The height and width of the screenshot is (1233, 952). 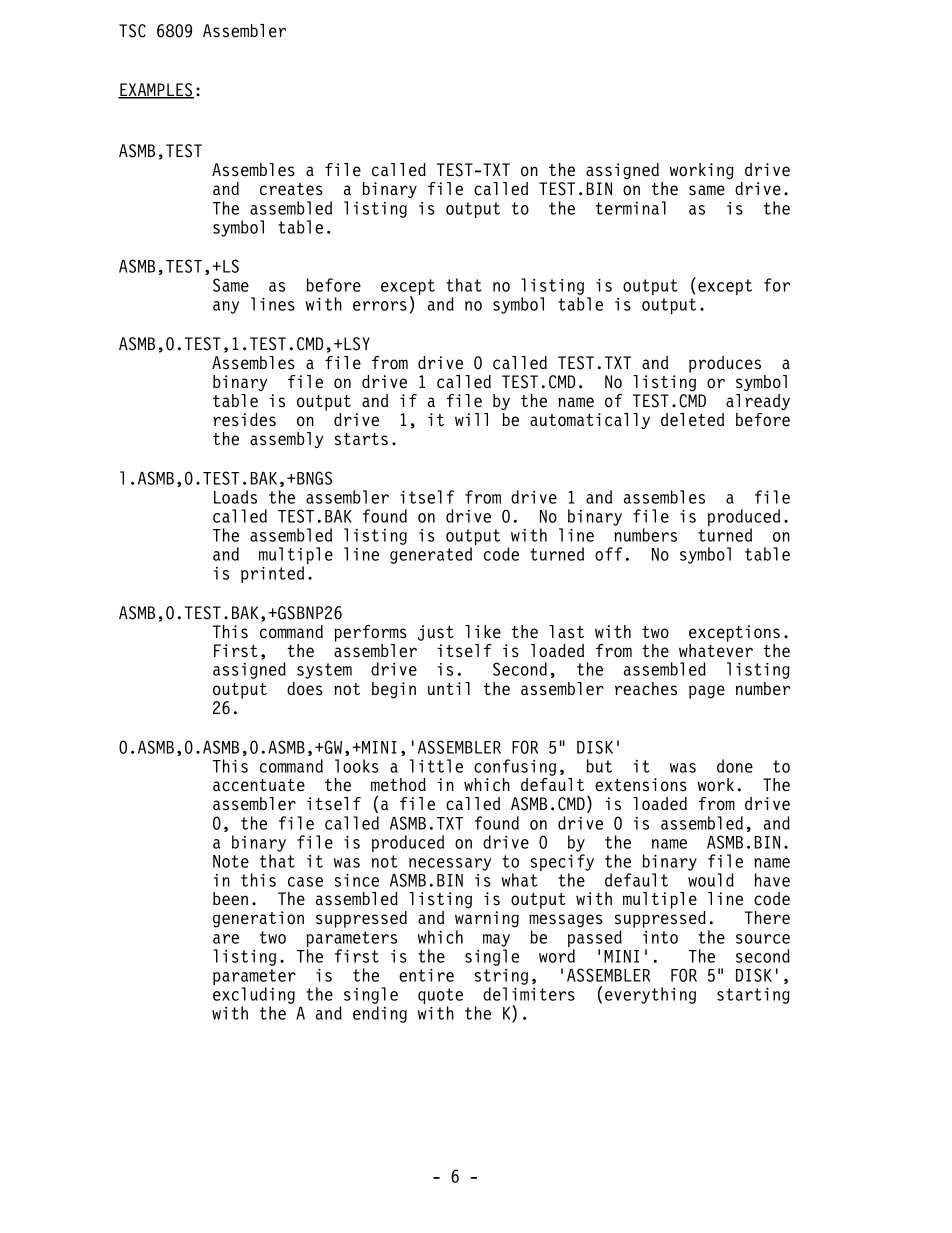 I want to click on terminal, so click(x=631, y=208).
